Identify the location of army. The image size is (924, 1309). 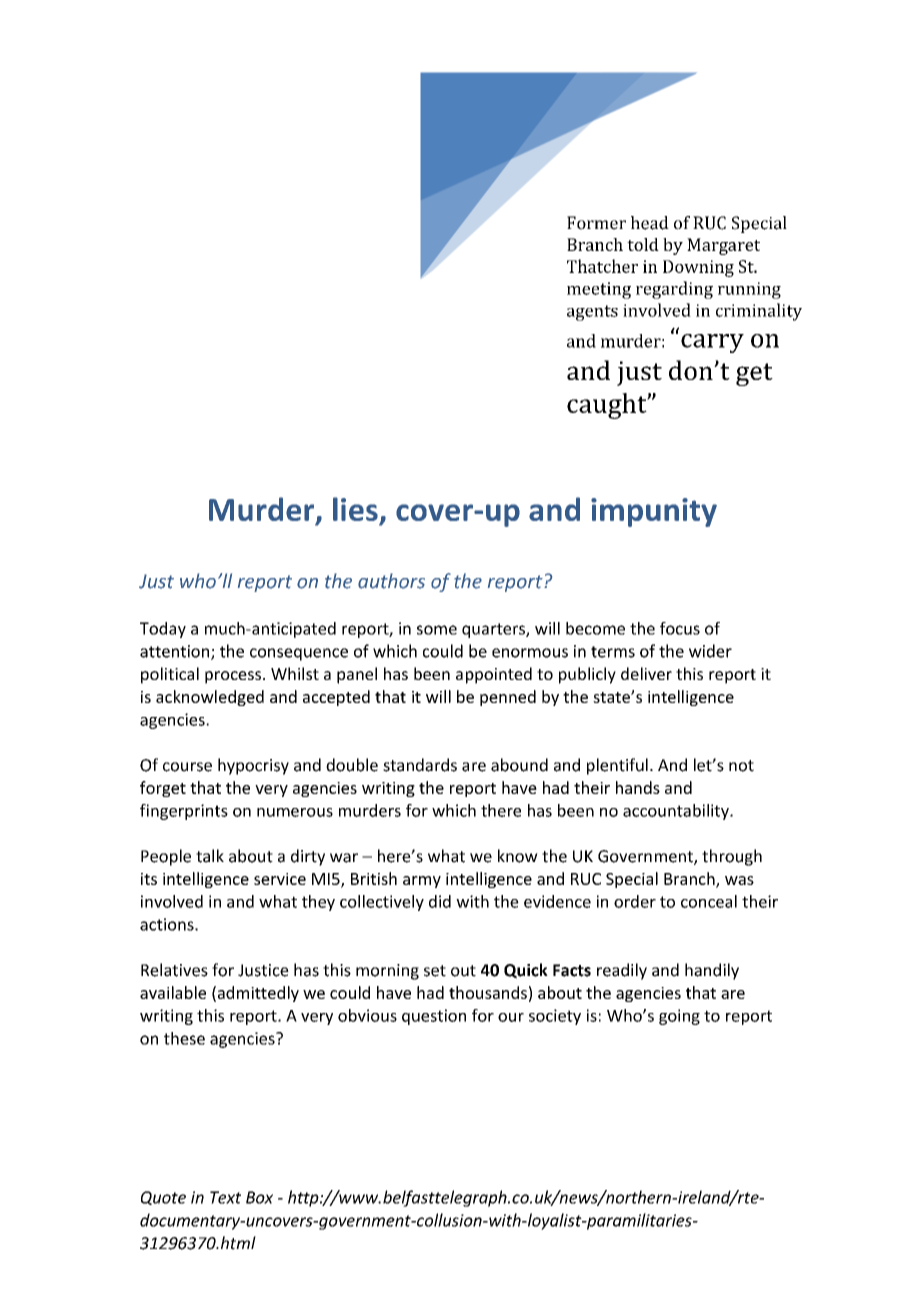
(422, 882).
